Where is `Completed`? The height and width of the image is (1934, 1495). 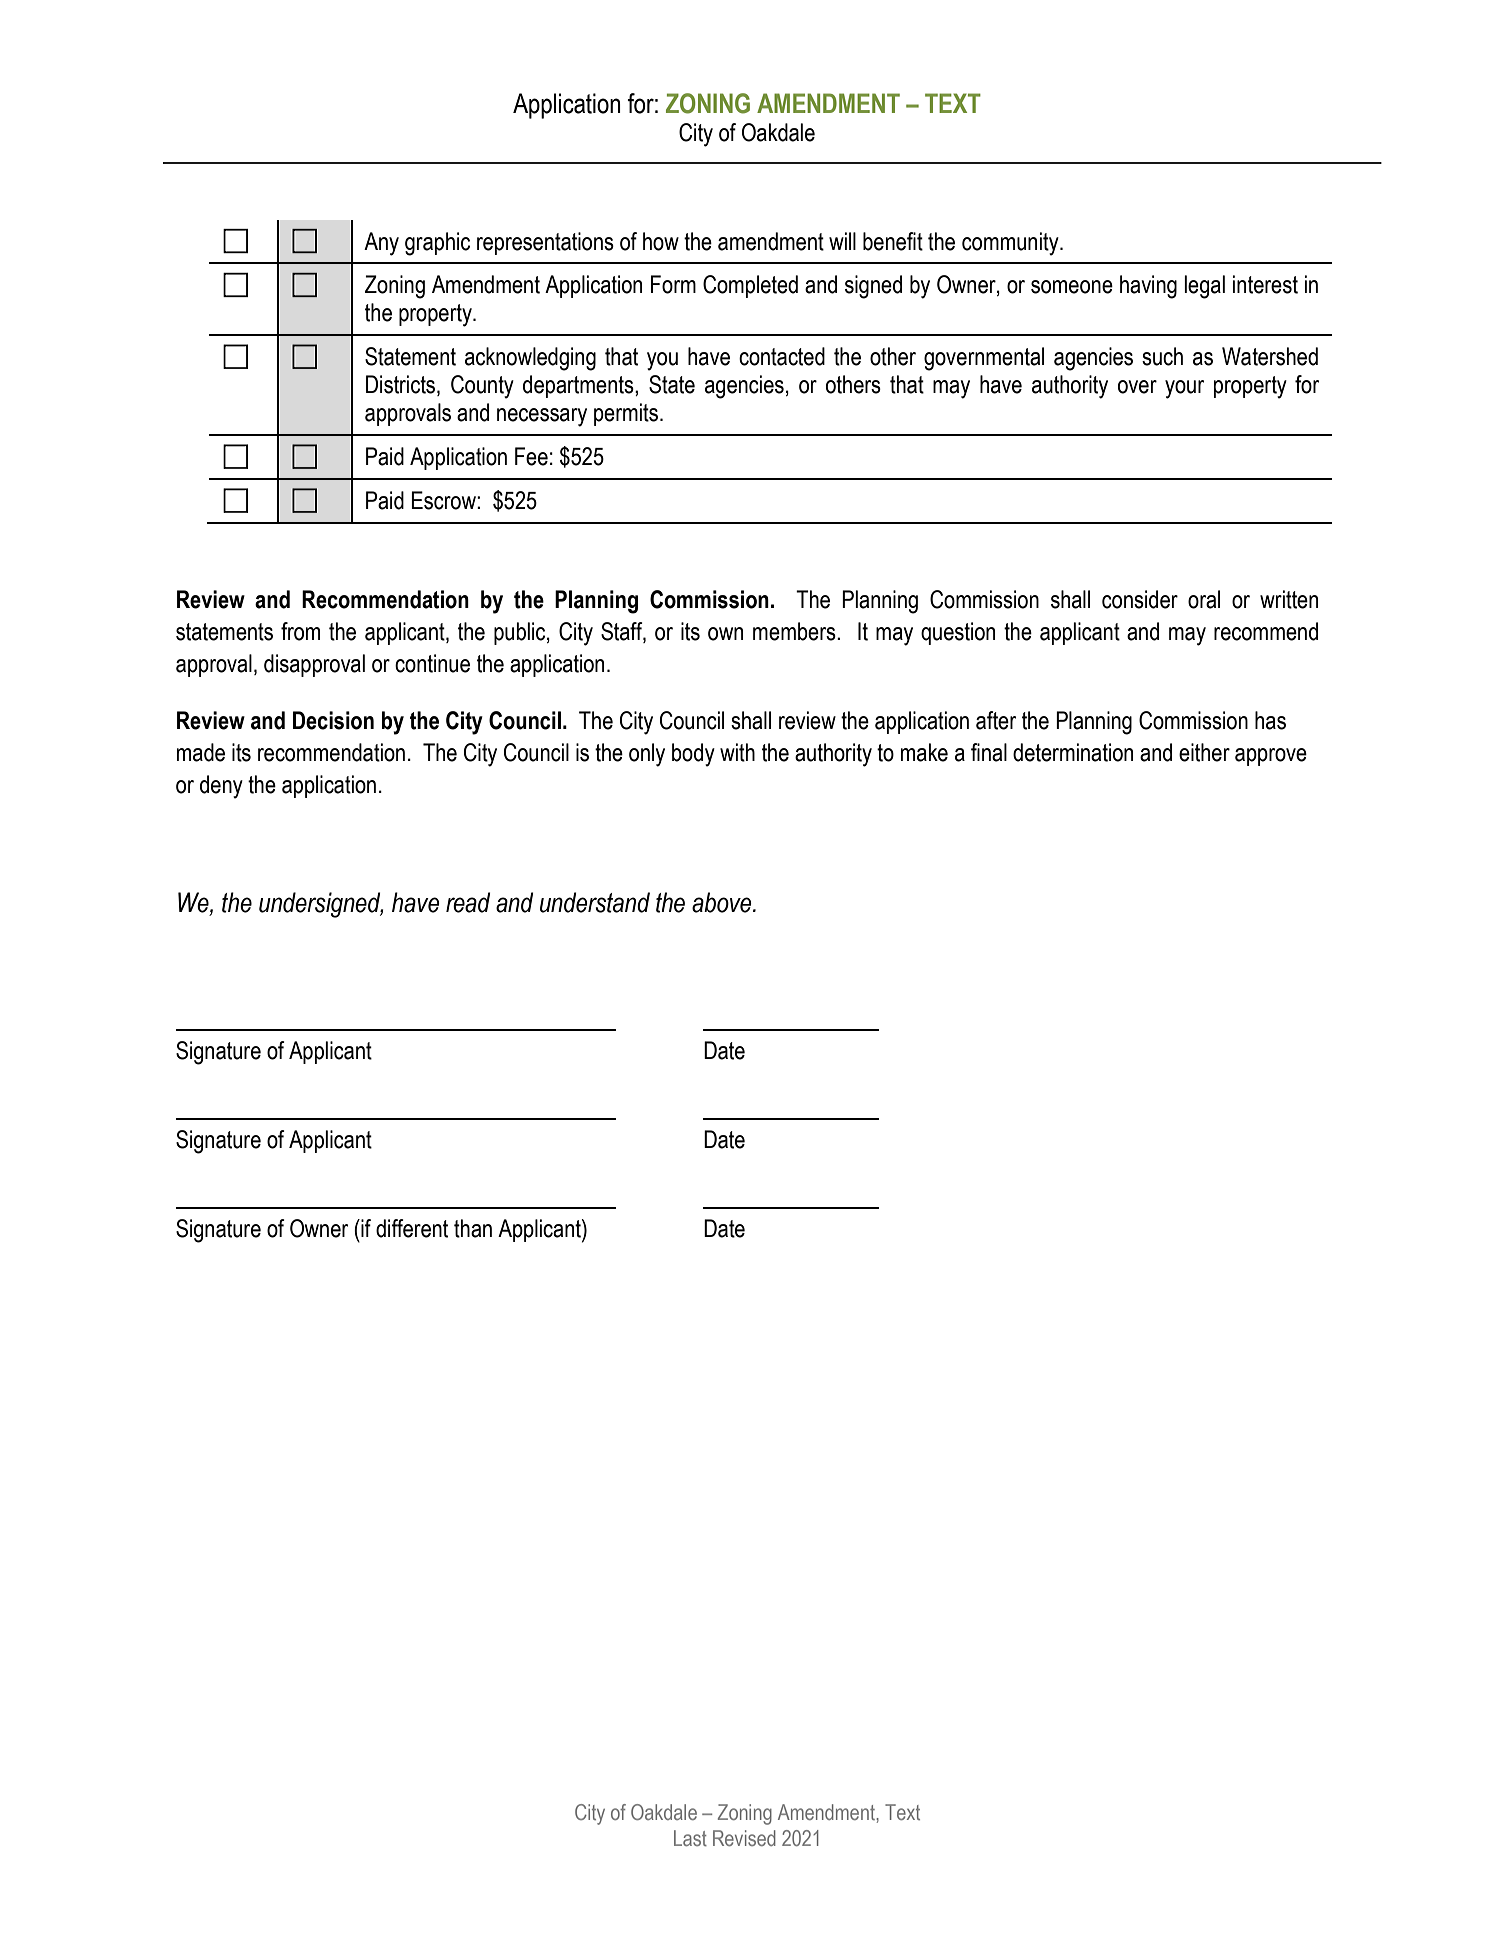 Completed is located at coordinates (750, 286).
